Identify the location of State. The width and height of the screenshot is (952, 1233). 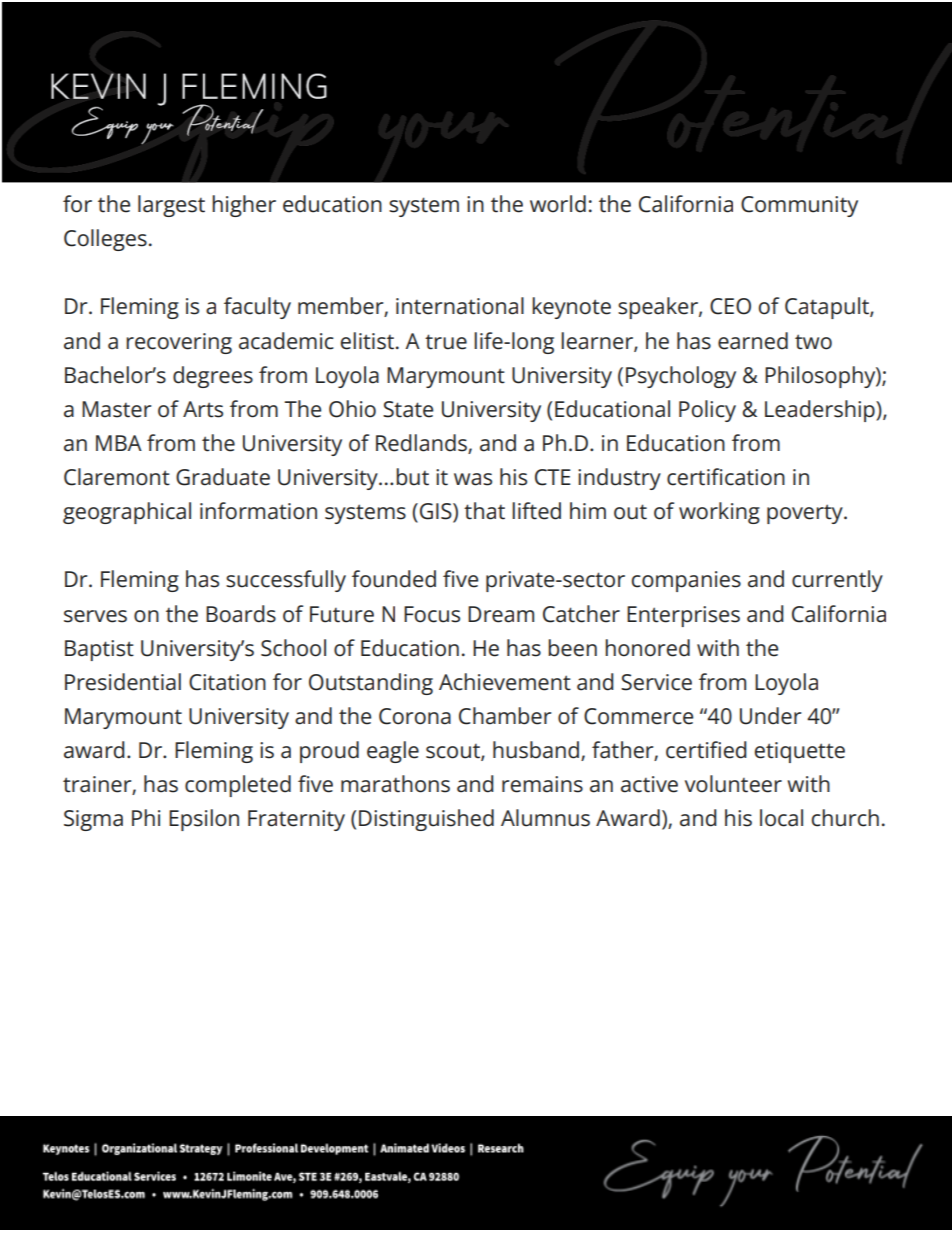
(408, 409).
